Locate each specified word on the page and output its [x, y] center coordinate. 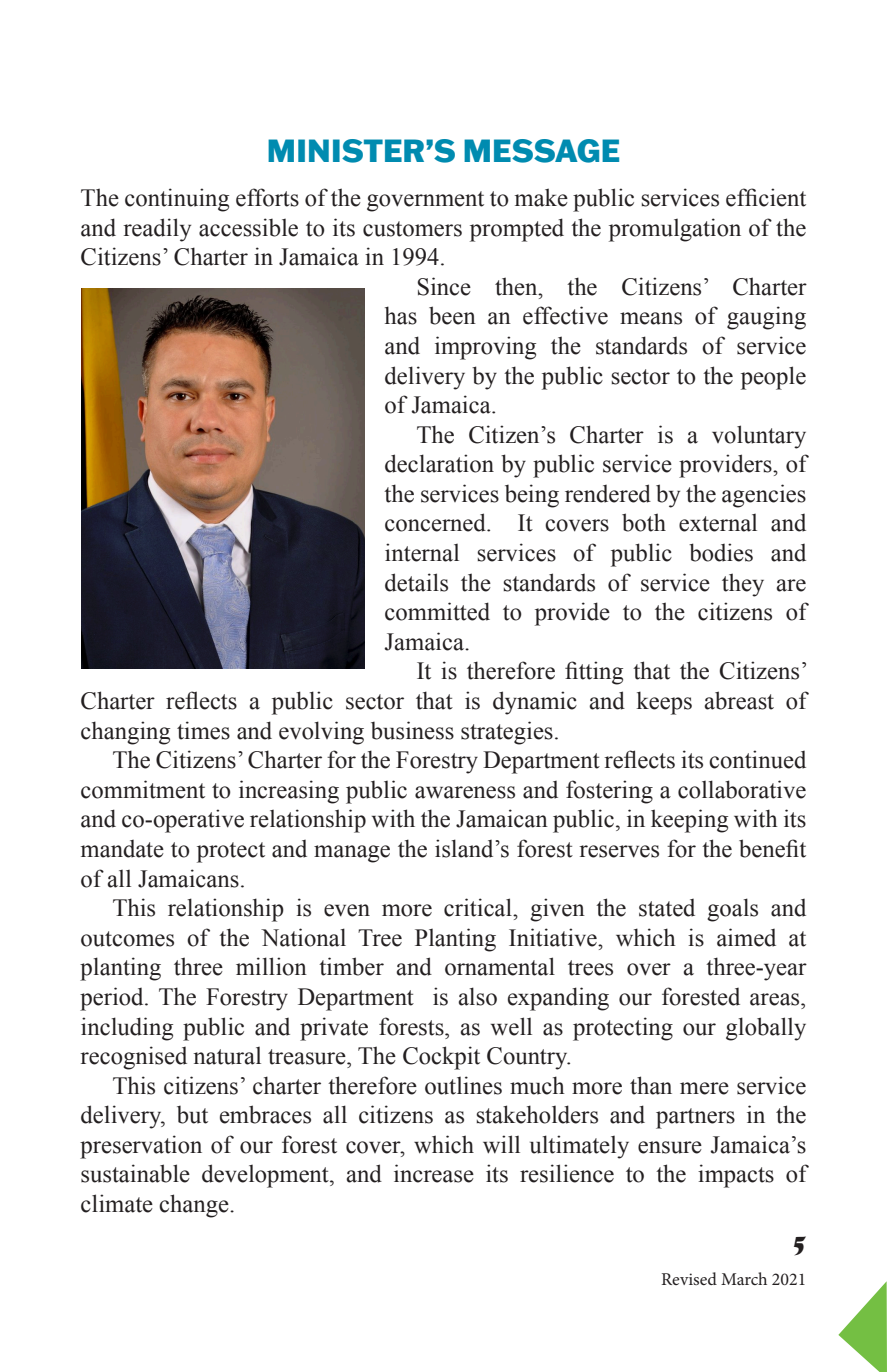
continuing [177, 200]
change [195, 1206]
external [718, 523]
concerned [436, 522]
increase [434, 1173]
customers [412, 229]
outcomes [127, 939]
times [203, 730]
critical [479, 907]
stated [667, 908]
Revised [689, 1278]
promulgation [675, 230]
